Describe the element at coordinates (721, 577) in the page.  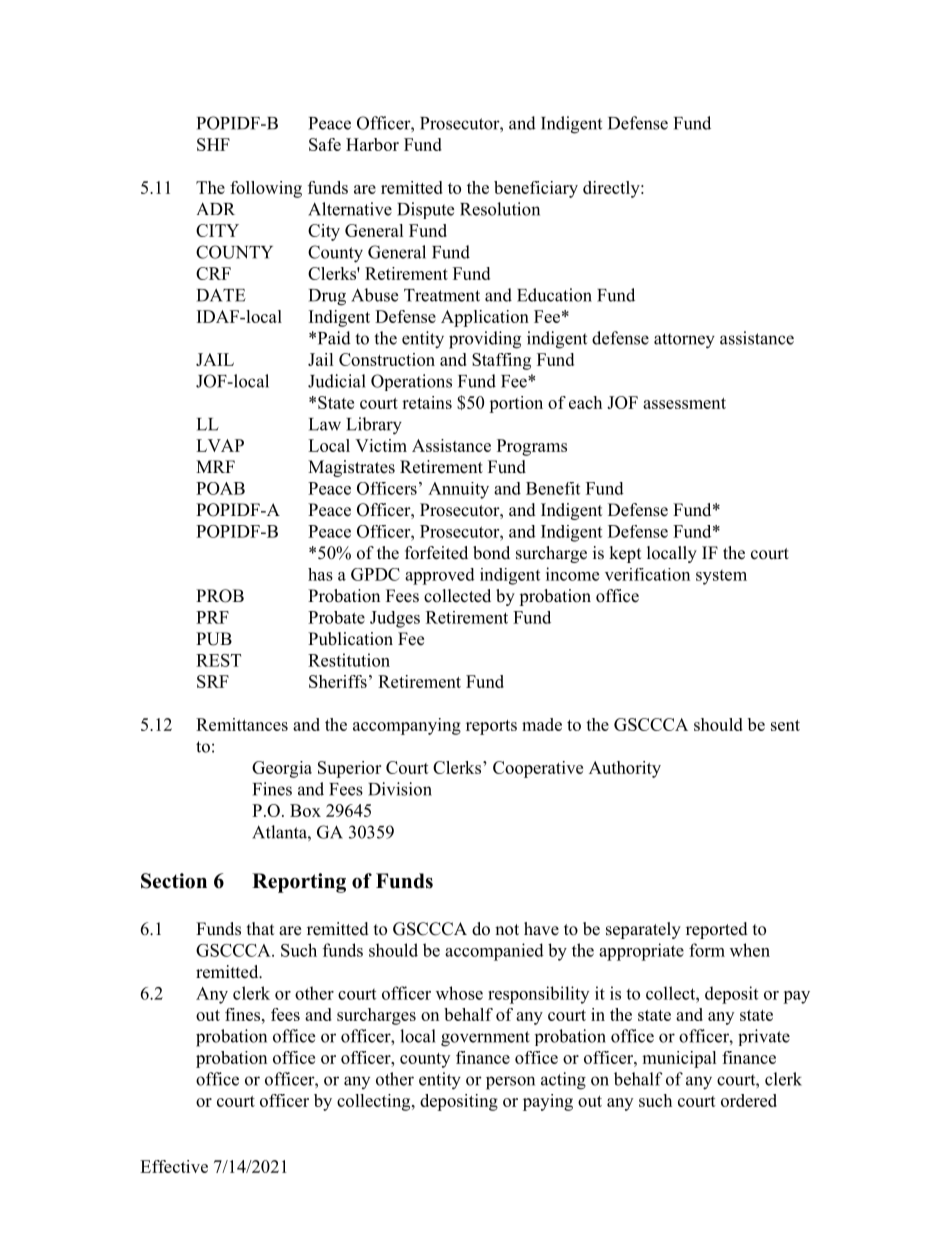
I see `system` at that location.
